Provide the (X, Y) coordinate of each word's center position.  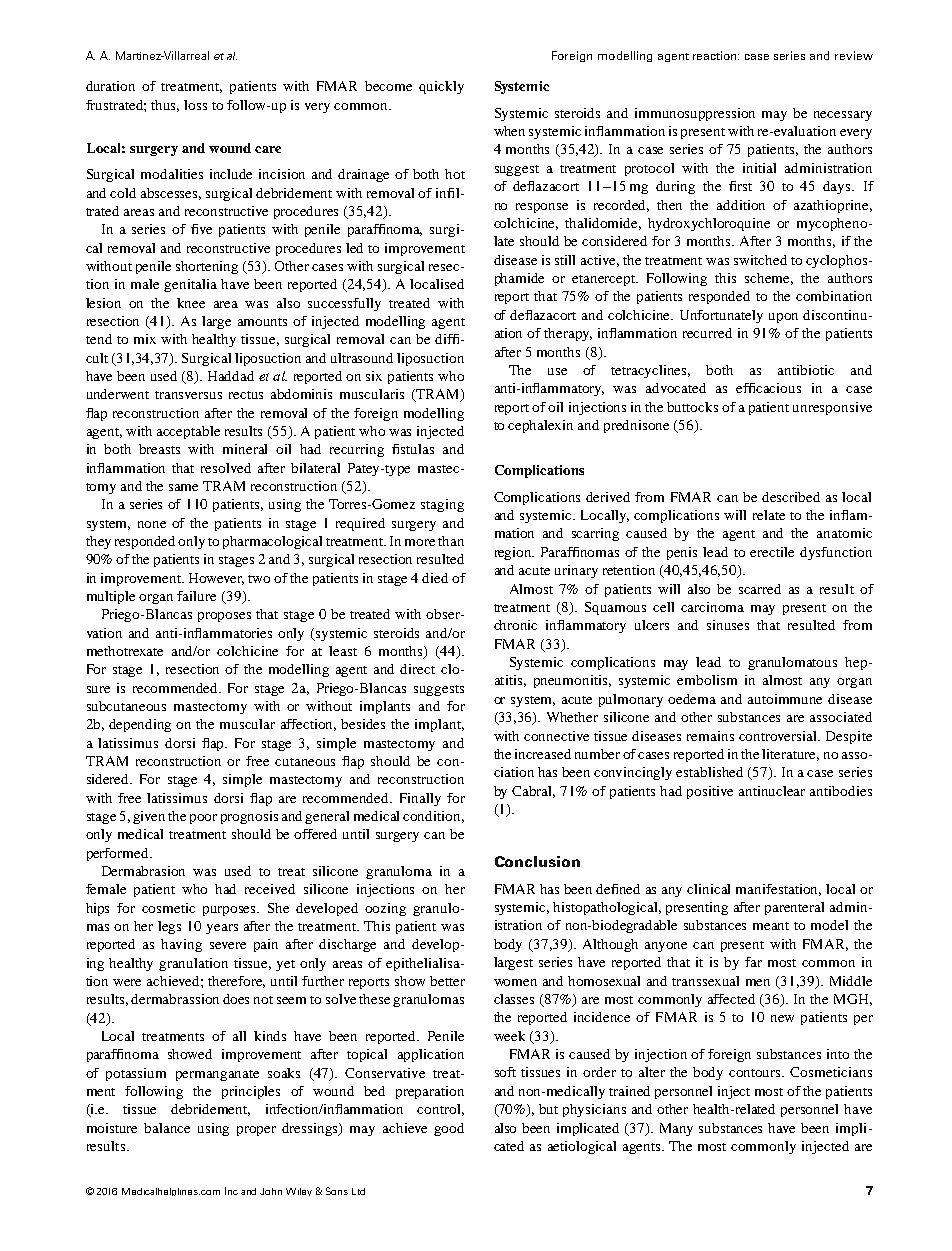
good (449, 1129)
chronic (515, 625)
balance (167, 1128)
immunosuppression (695, 114)
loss (195, 105)
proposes (224, 617)
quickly (441, 87)
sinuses (728, 625)
